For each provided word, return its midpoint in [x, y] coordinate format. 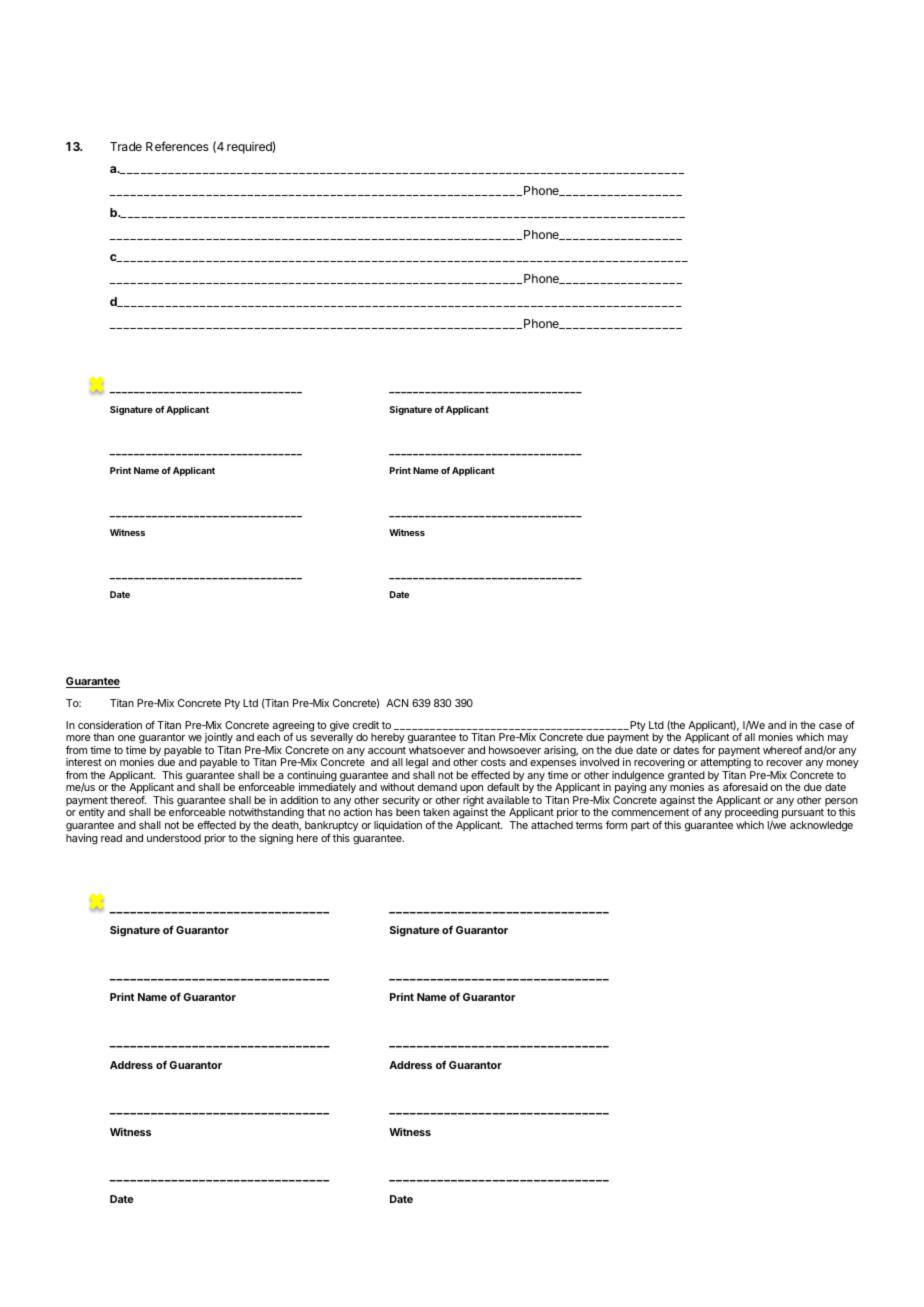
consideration [110, 725]
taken [436, 812]
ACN [397, 703]
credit [366, 725]
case [830, 726]
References [177, 146]
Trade [126, 146]
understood [174, 838]
